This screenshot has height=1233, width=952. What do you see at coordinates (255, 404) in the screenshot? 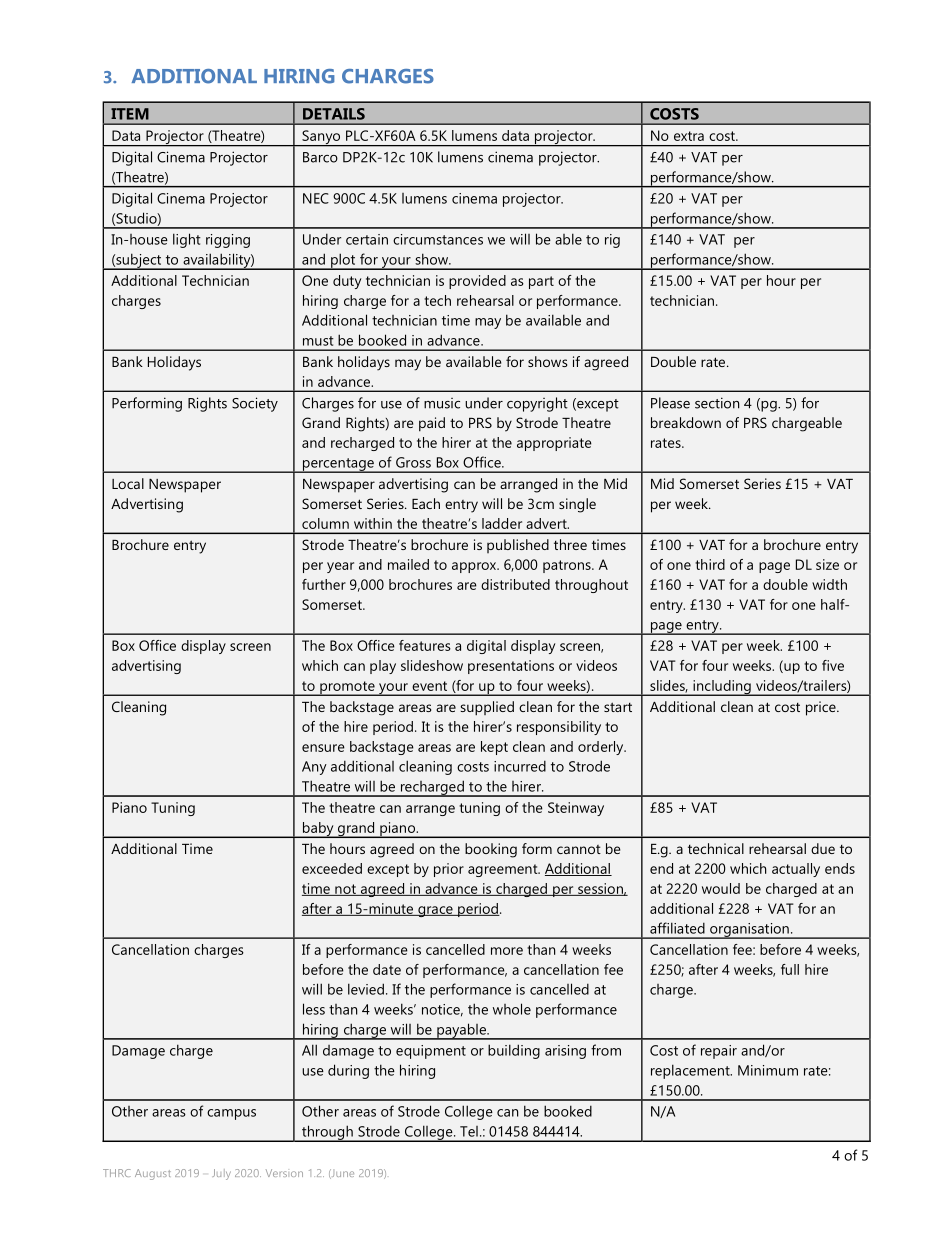
I see `Society` at bounding box center [255, 404].
